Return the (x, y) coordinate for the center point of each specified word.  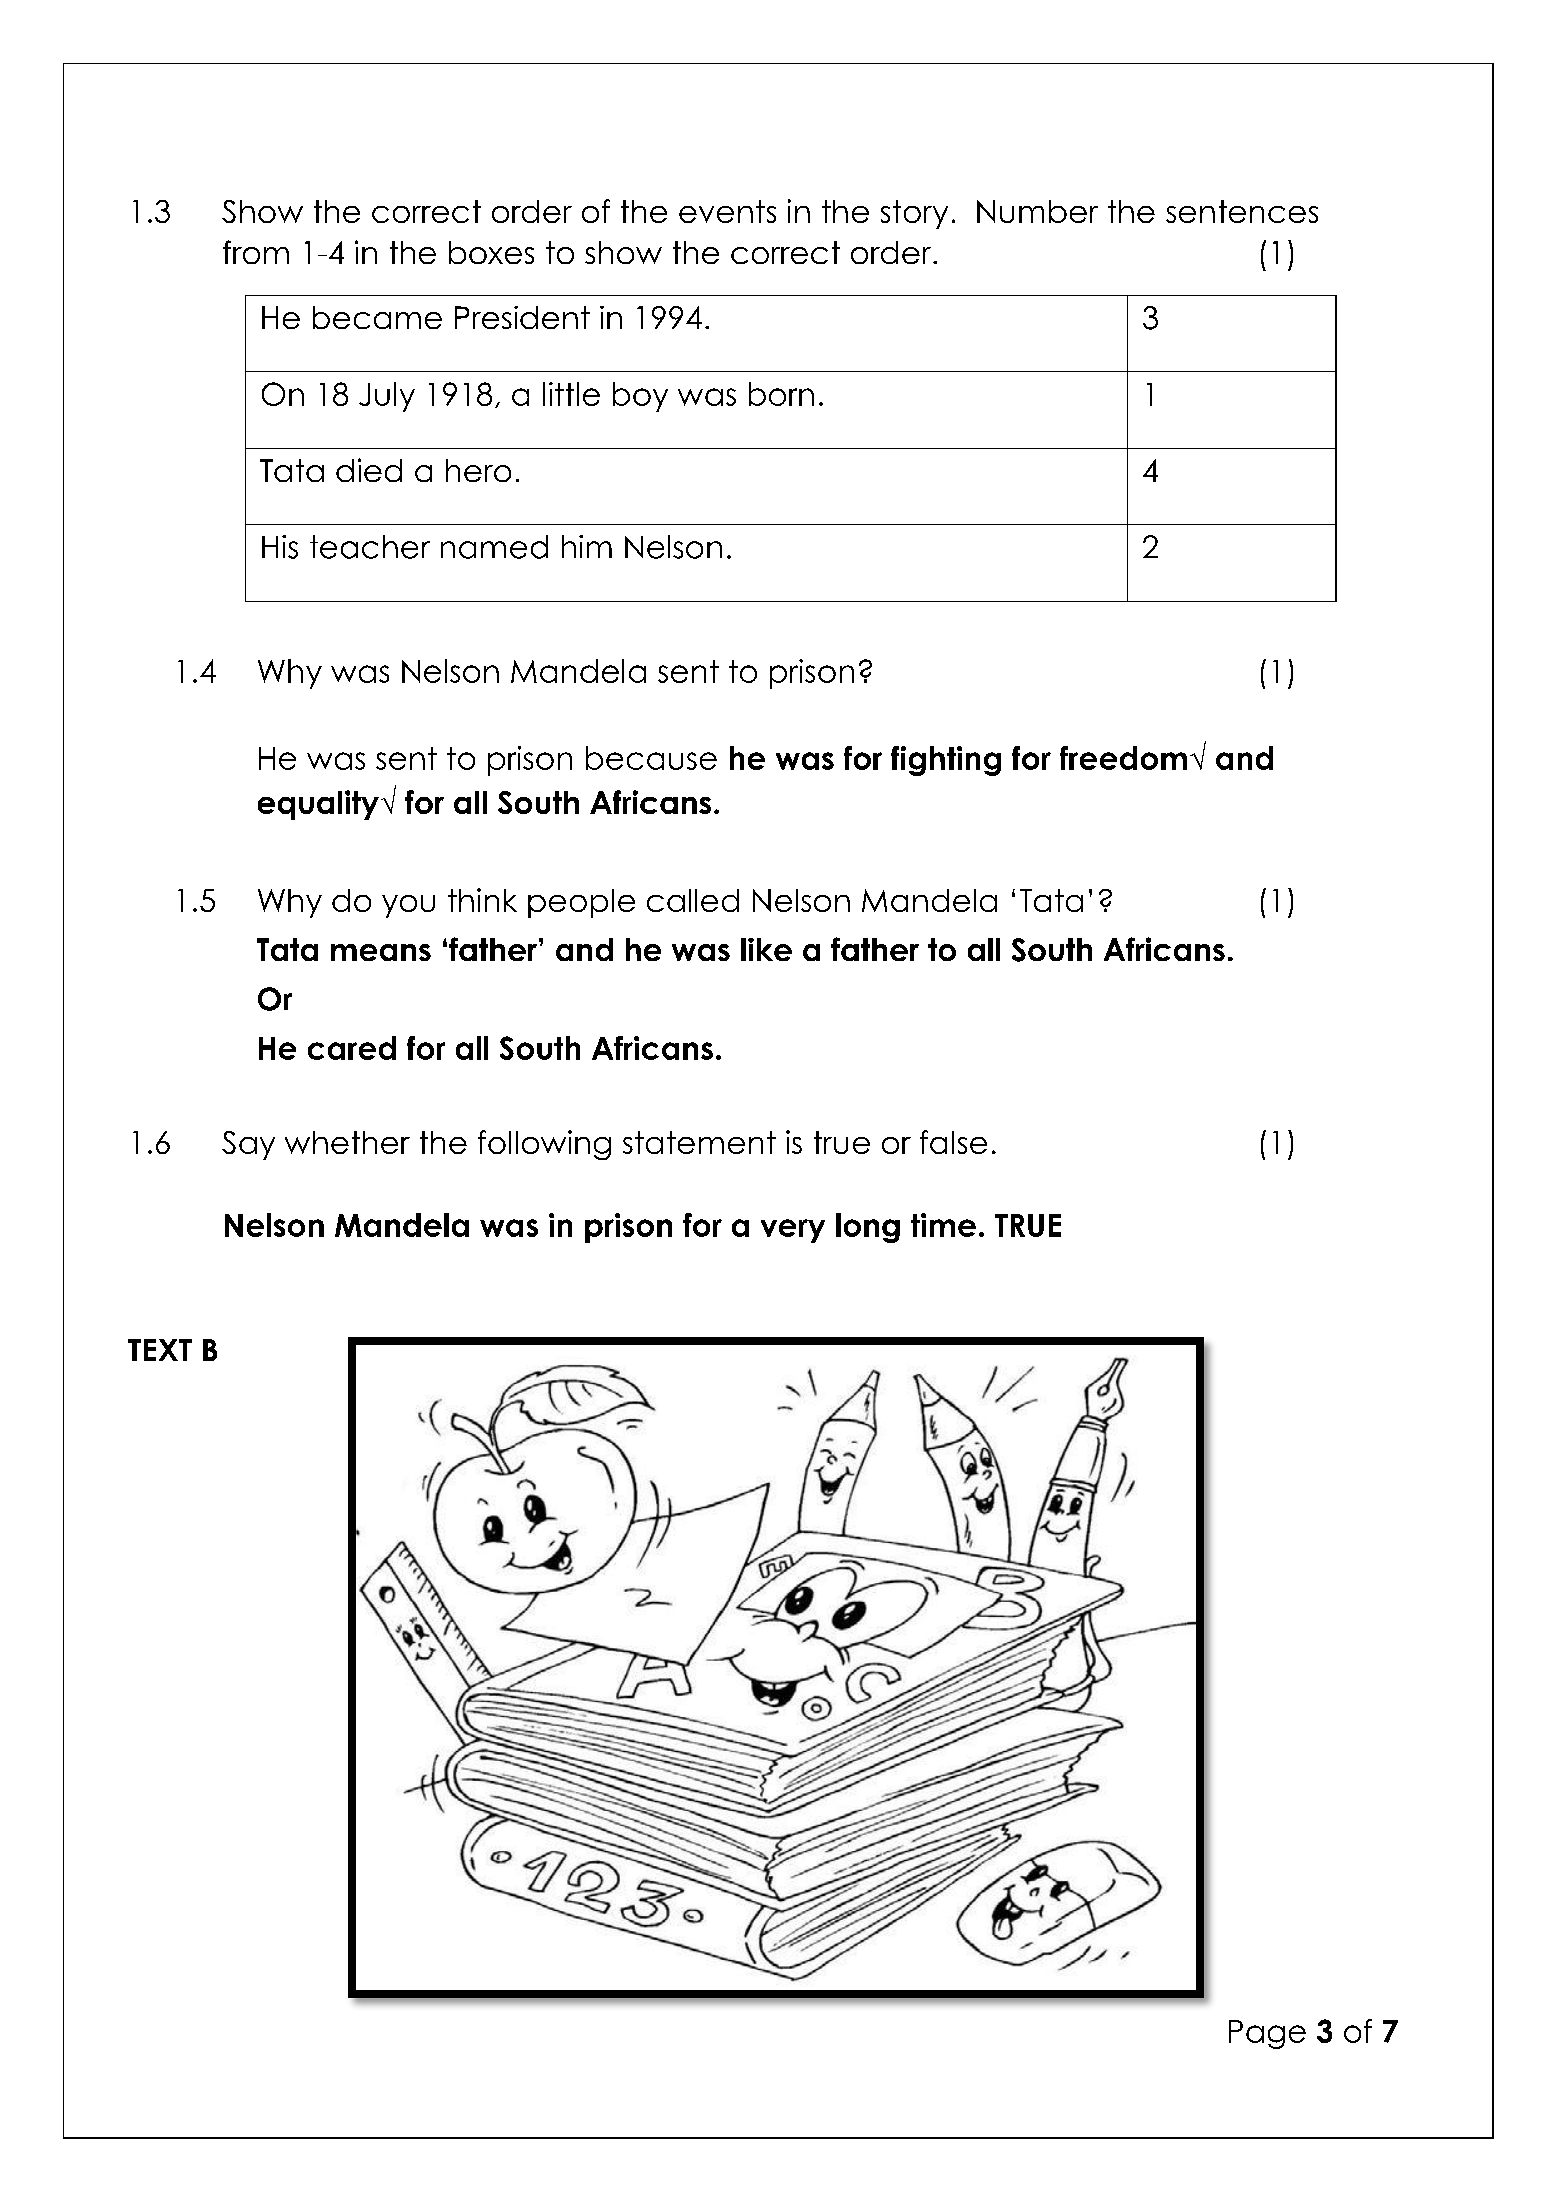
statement (699, 1142)
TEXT (160, 1350)
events (727, 211)
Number (1037, 211)
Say (248, 1145)
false (953, 1142)
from (256, 252)
